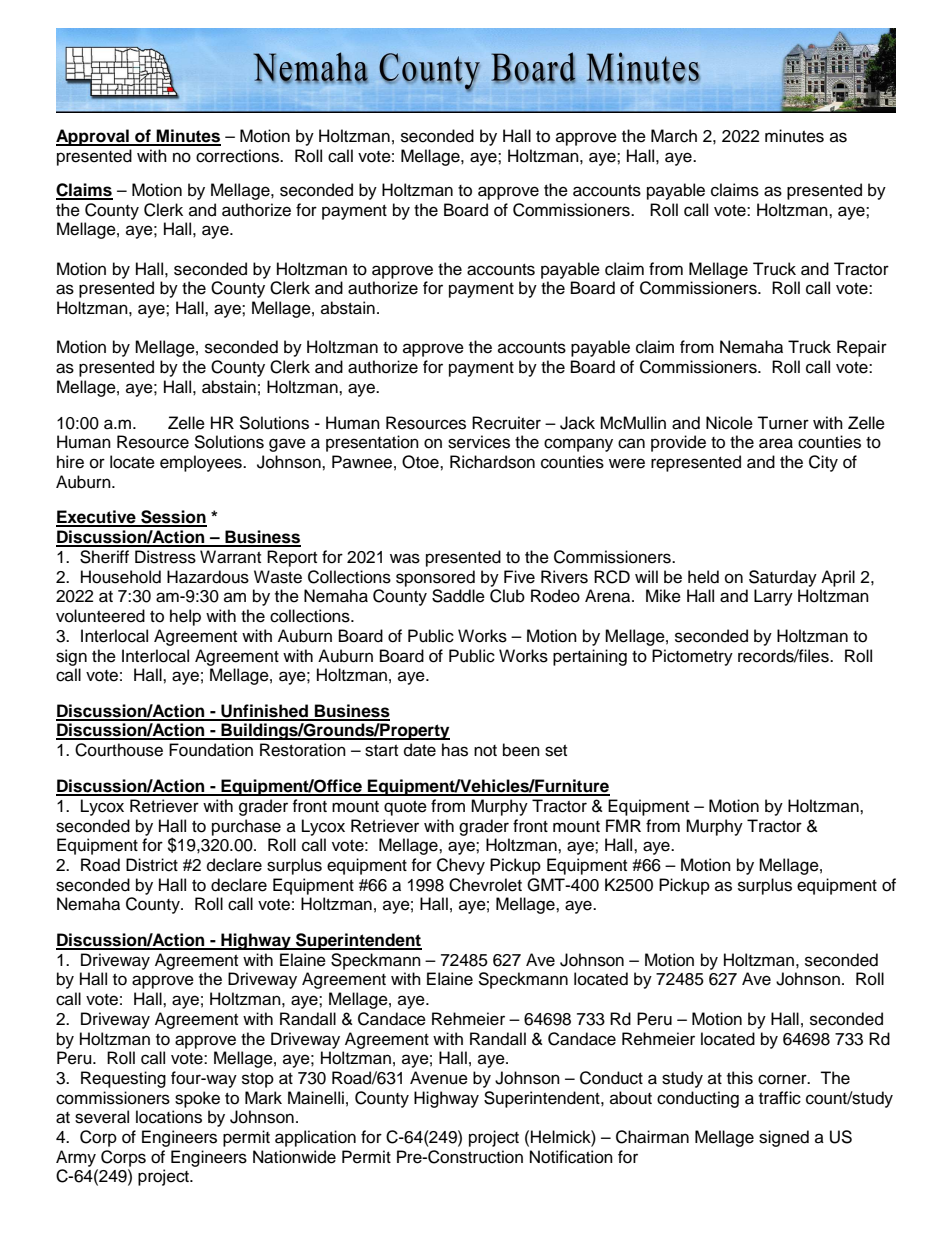 This page has height=1233, width=952. What do you see at coordinates (773, 597) in the page?
I see `Larry` at bounding box center [773, 597].
